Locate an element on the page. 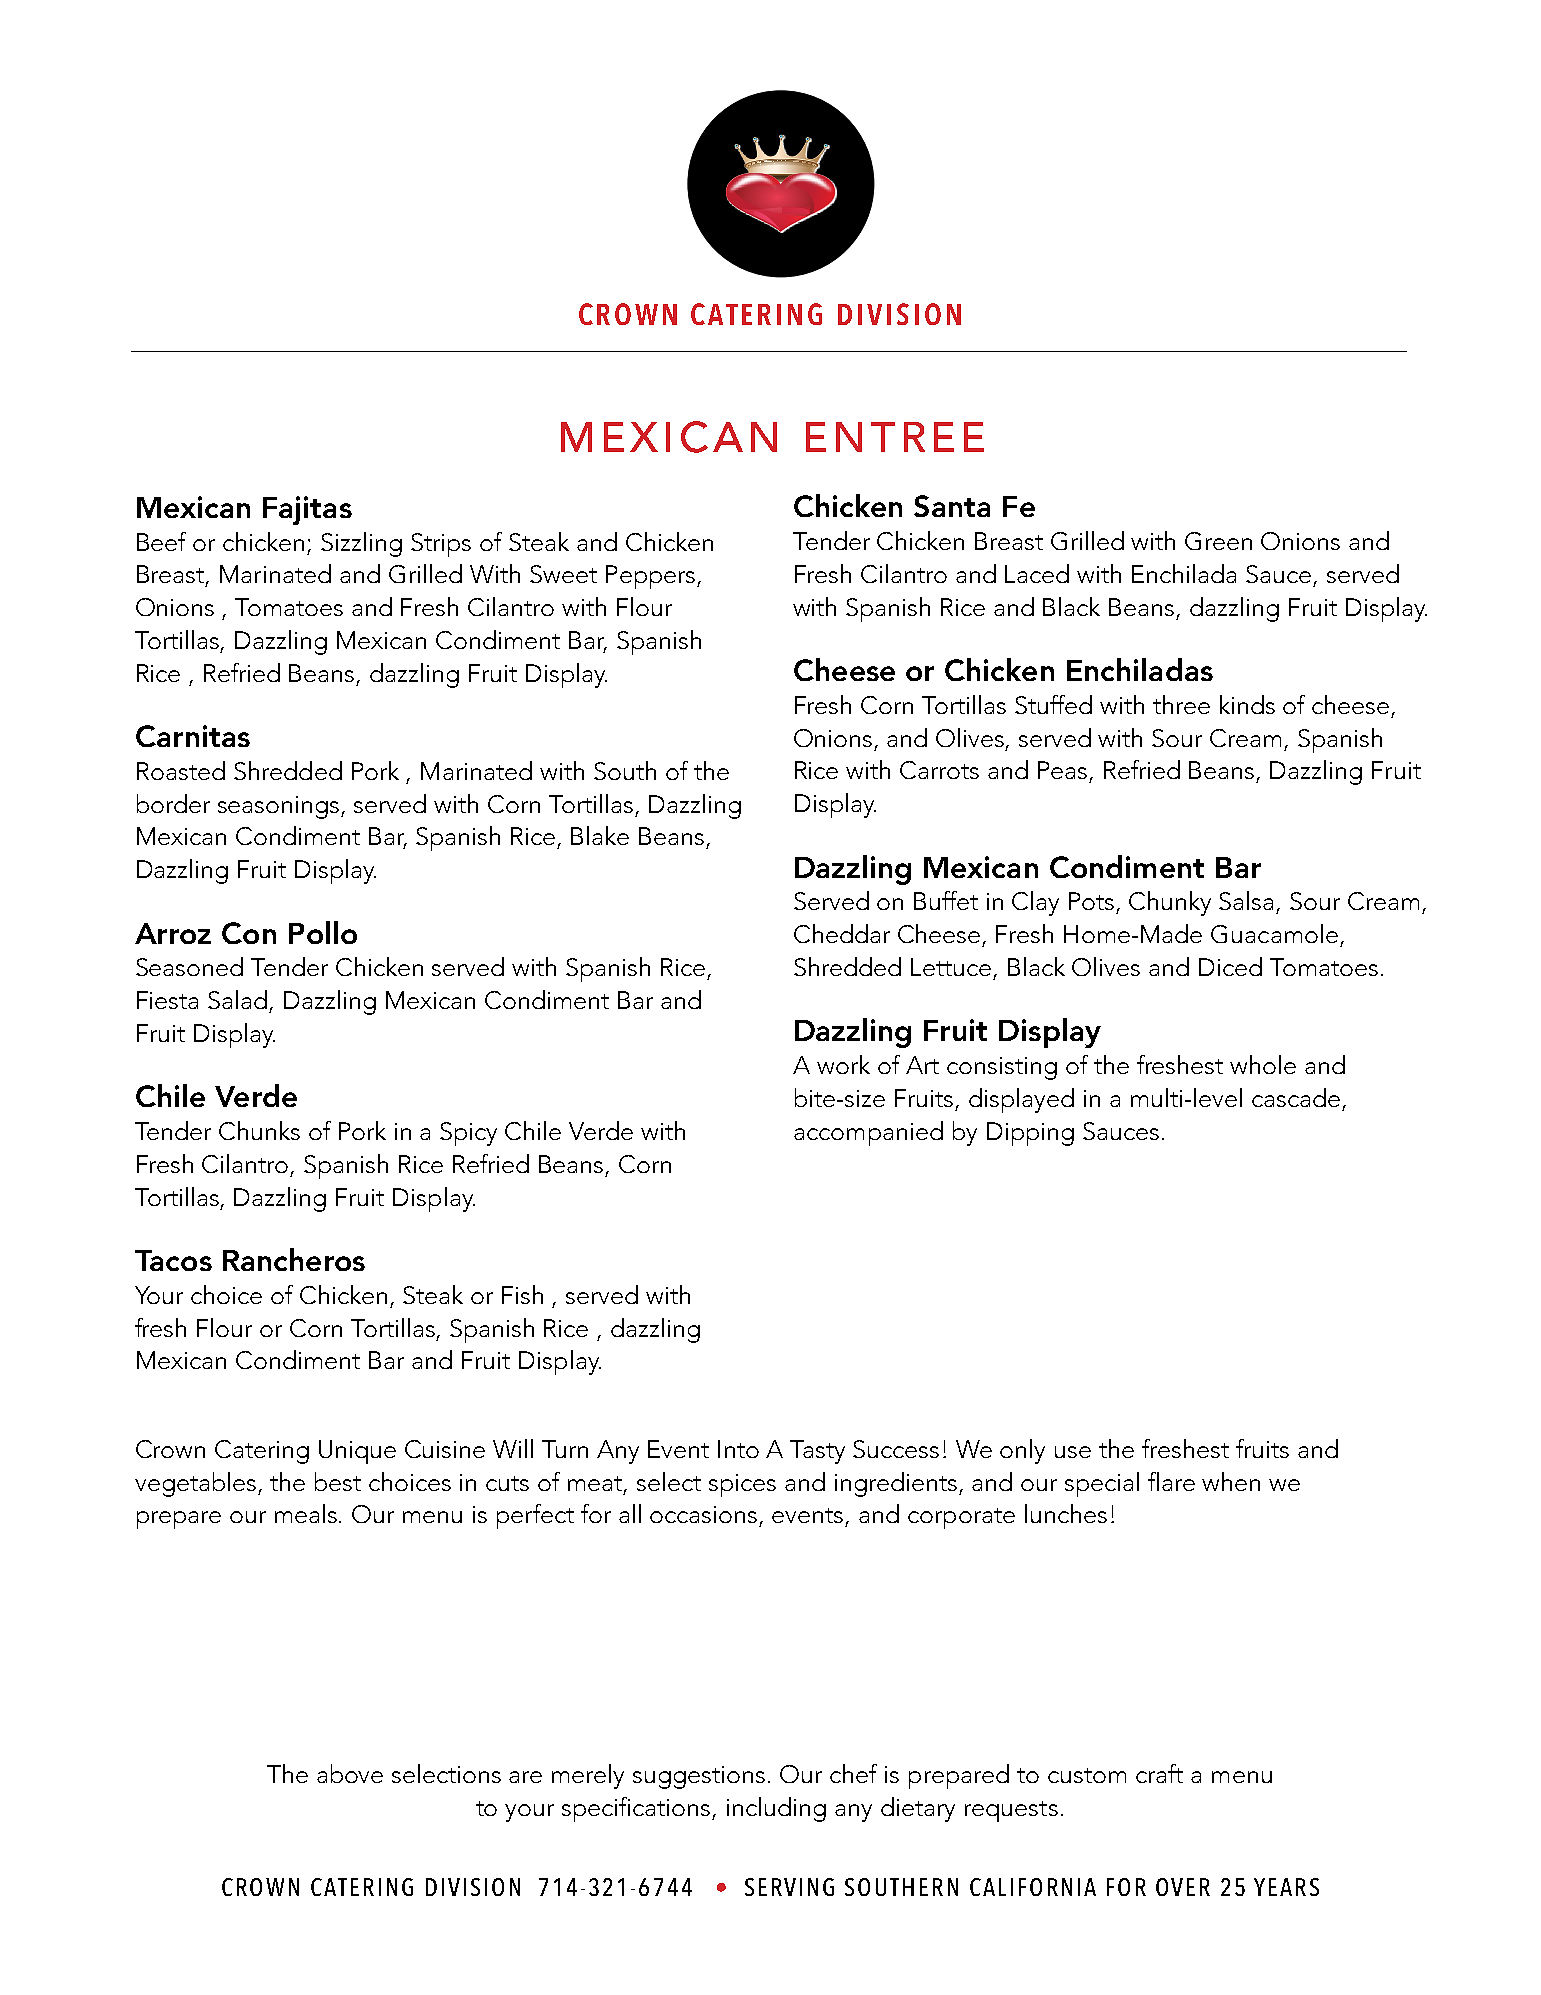  Fajitas is located at coordinates (307, 510).
